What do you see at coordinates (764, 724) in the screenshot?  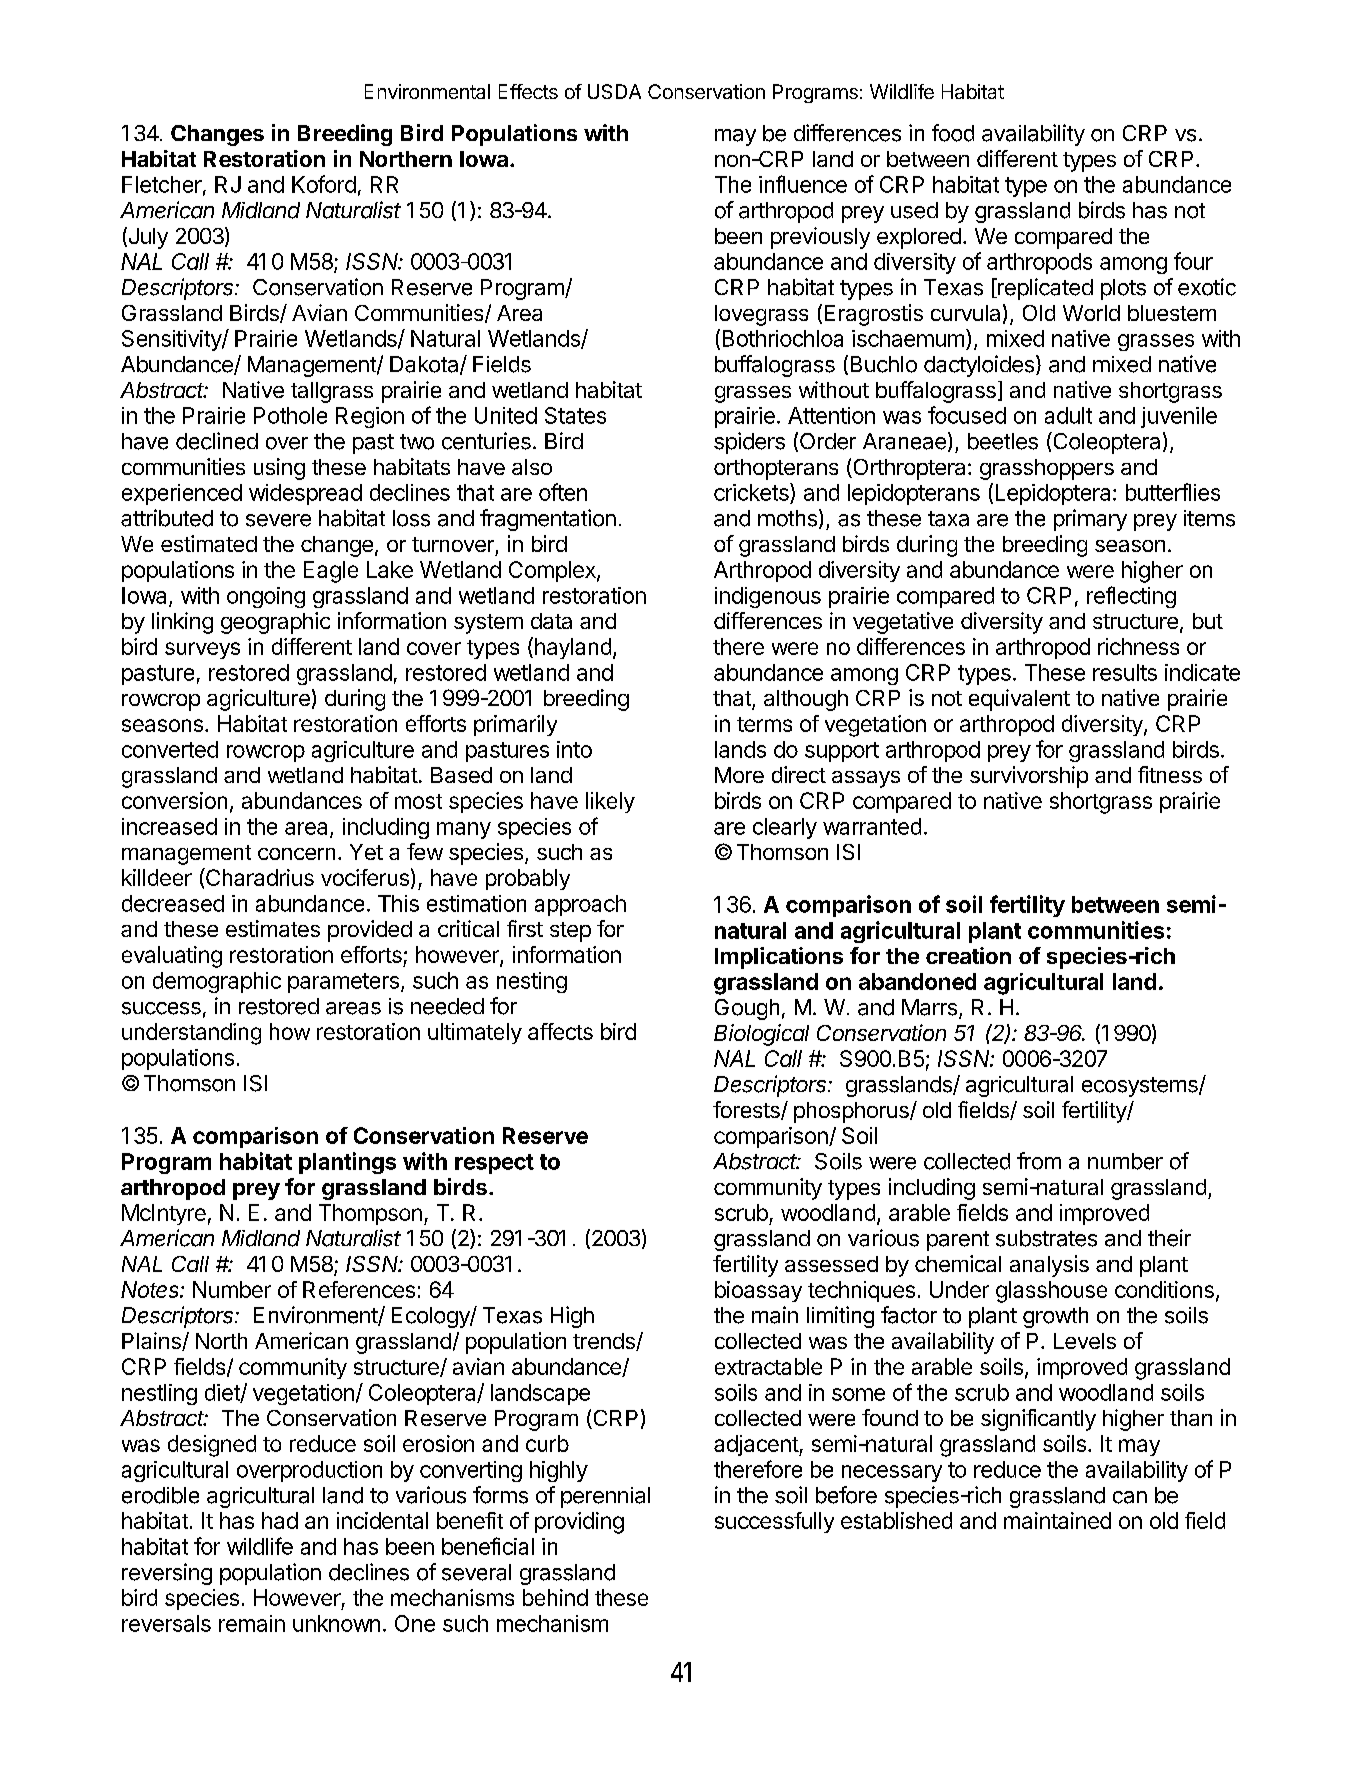 I see `terms` at bounding box center [764, 724].
